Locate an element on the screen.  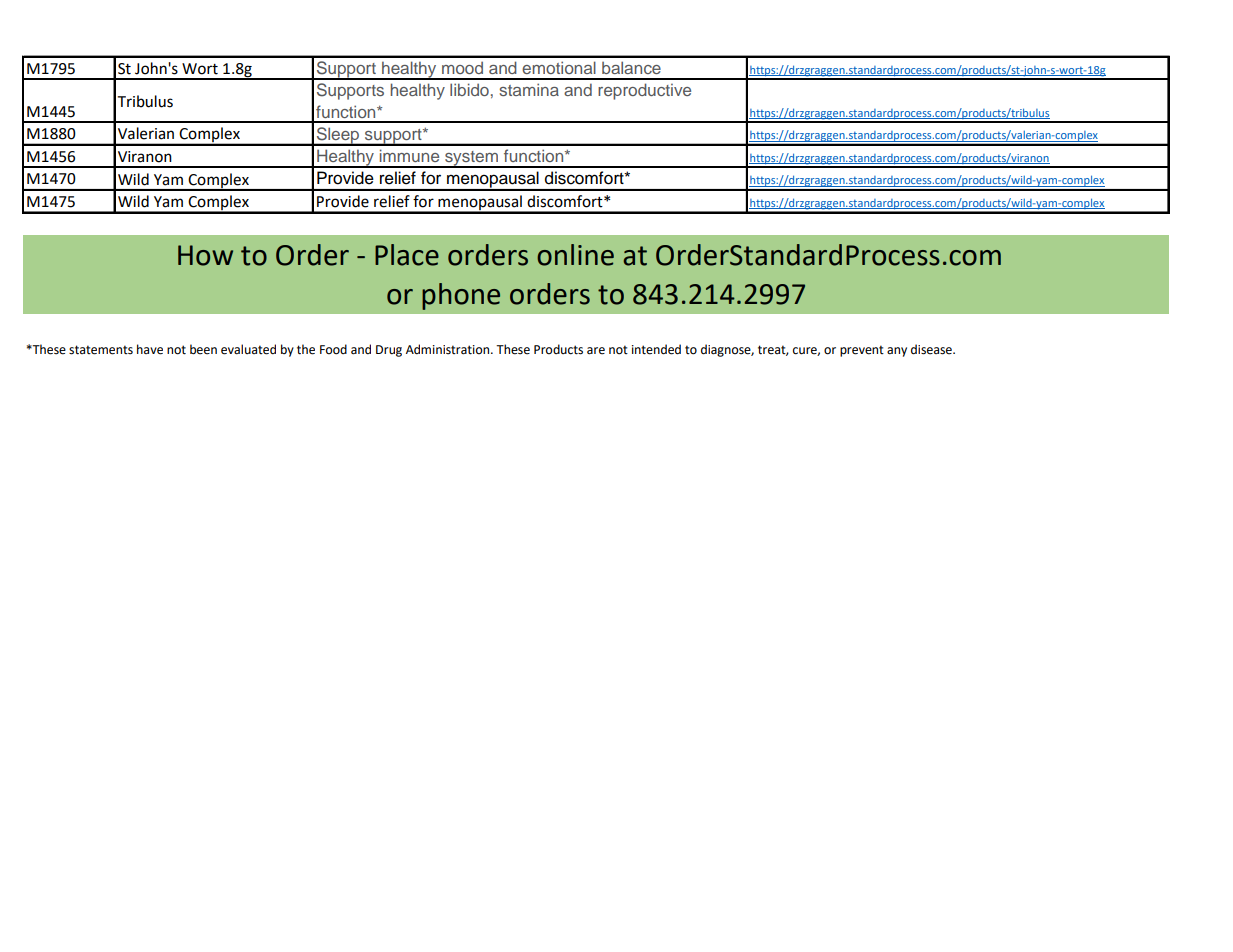
been is located at coordinates (203, 349).
